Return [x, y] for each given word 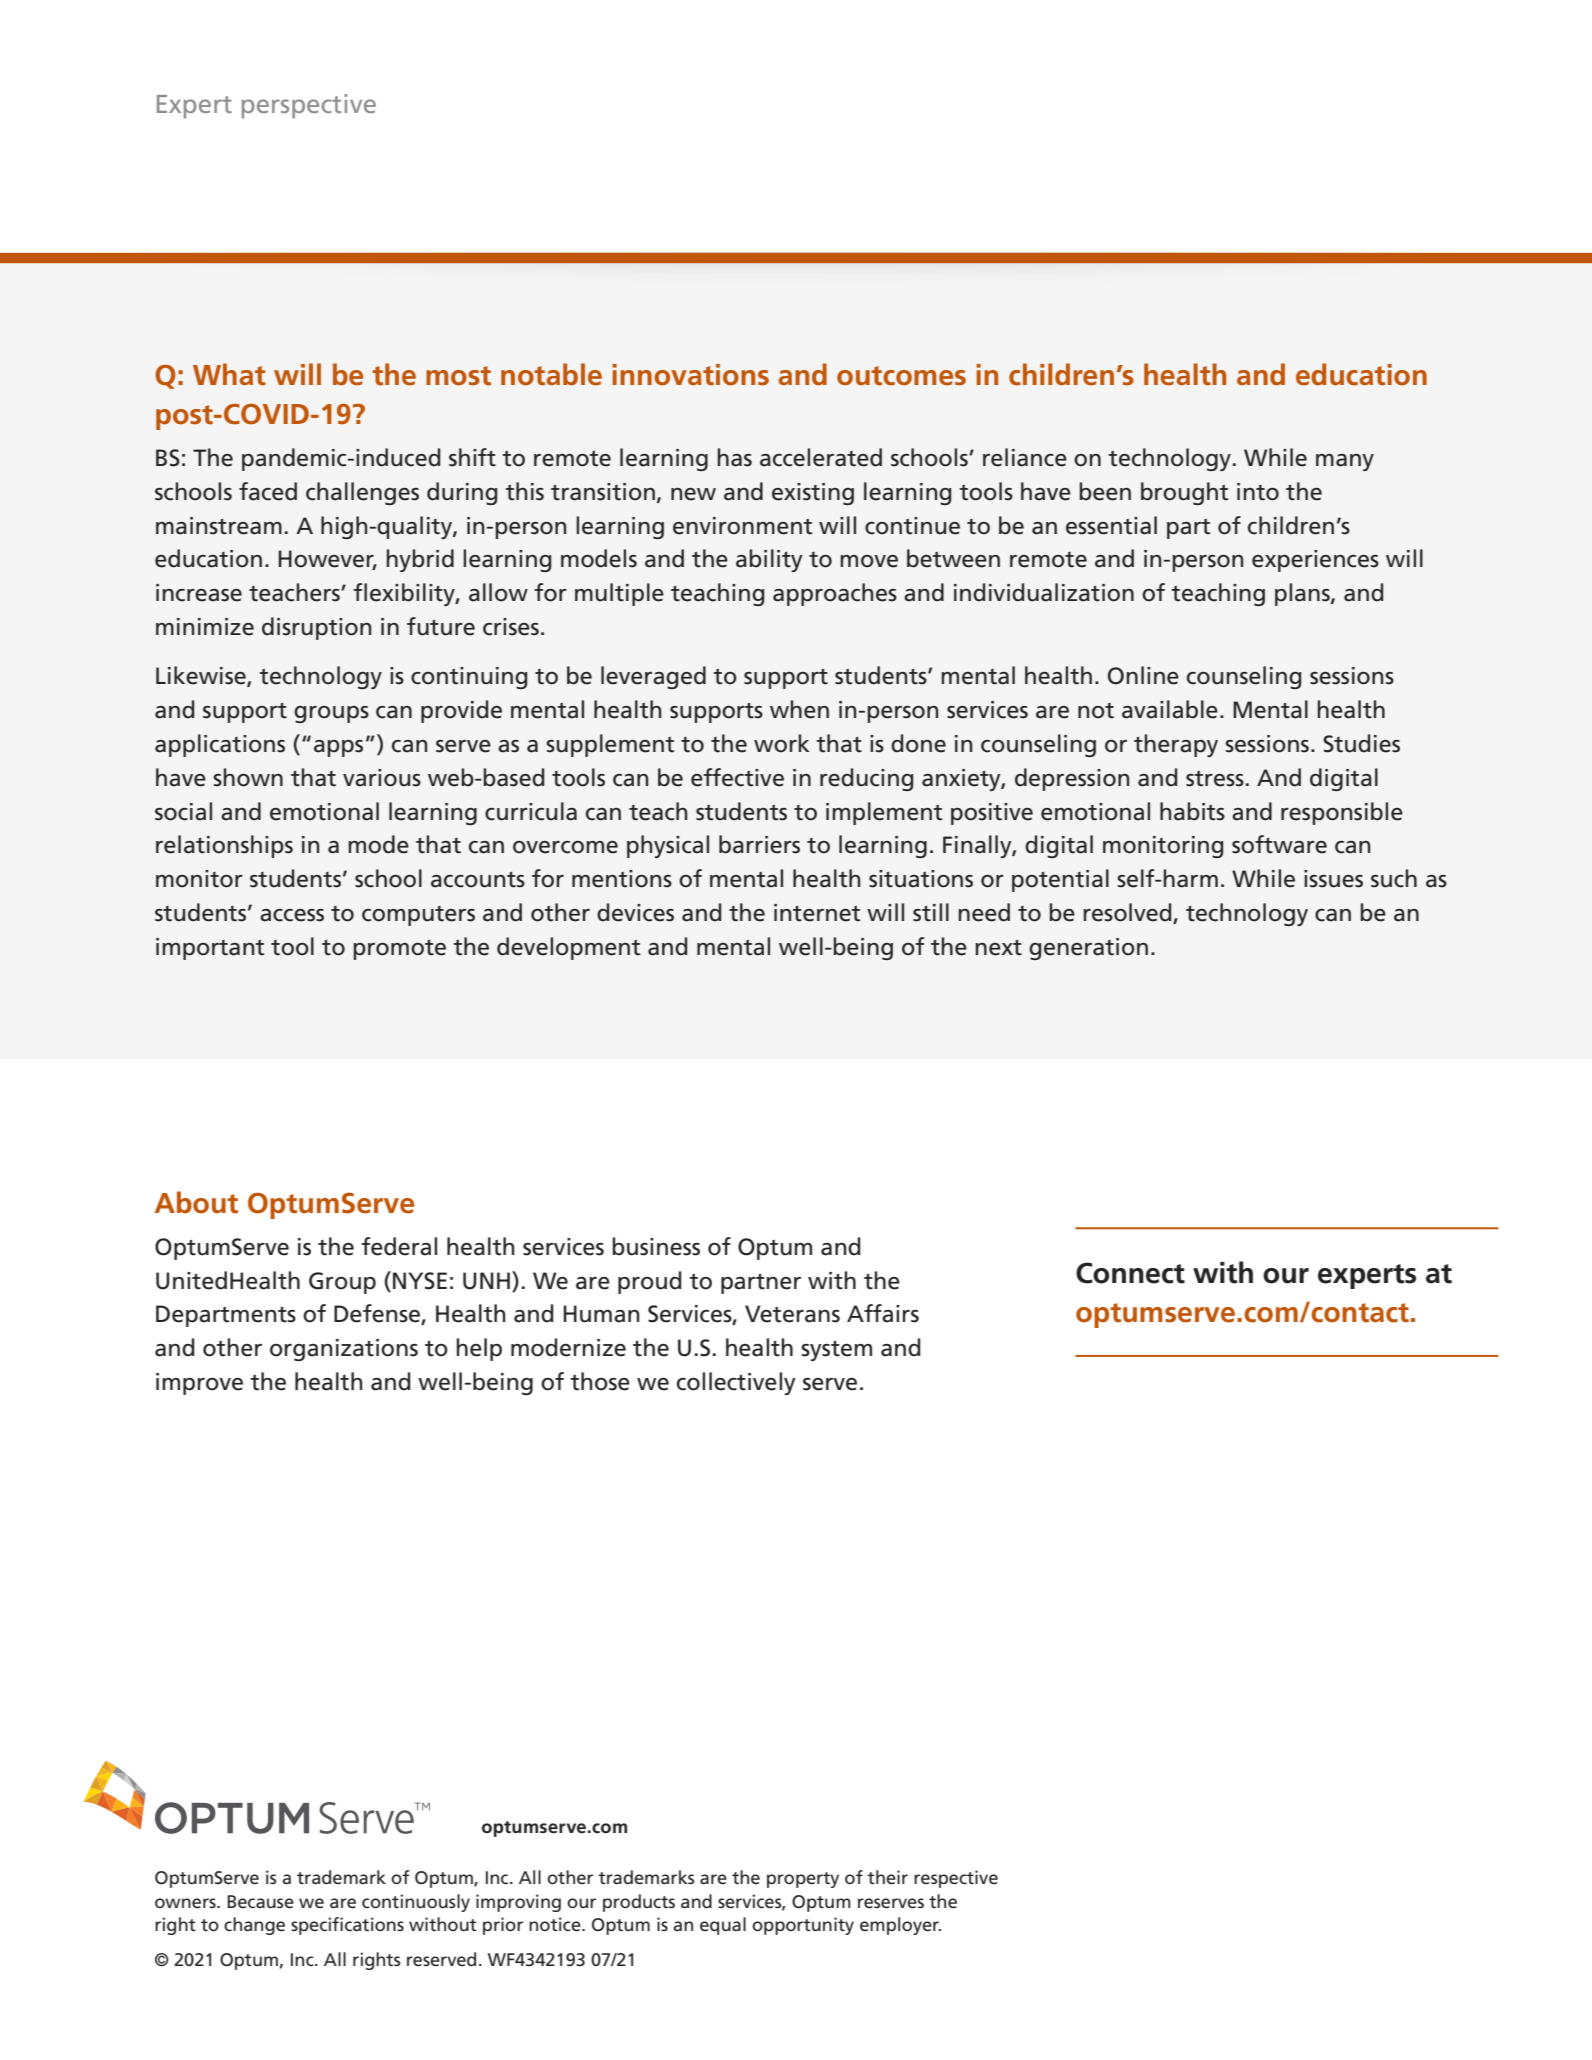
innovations [690, 375]
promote [399, 950]
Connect [1130, 1273]
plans [1303, 594]
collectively [736, 1383]
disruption [316, 628]
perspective [309, 106]
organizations [344, 1350]
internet [817, 913]
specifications [347, 1926]
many [1345, 462]
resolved [1128, 913]
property [803, 1880]
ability [769, 560]
